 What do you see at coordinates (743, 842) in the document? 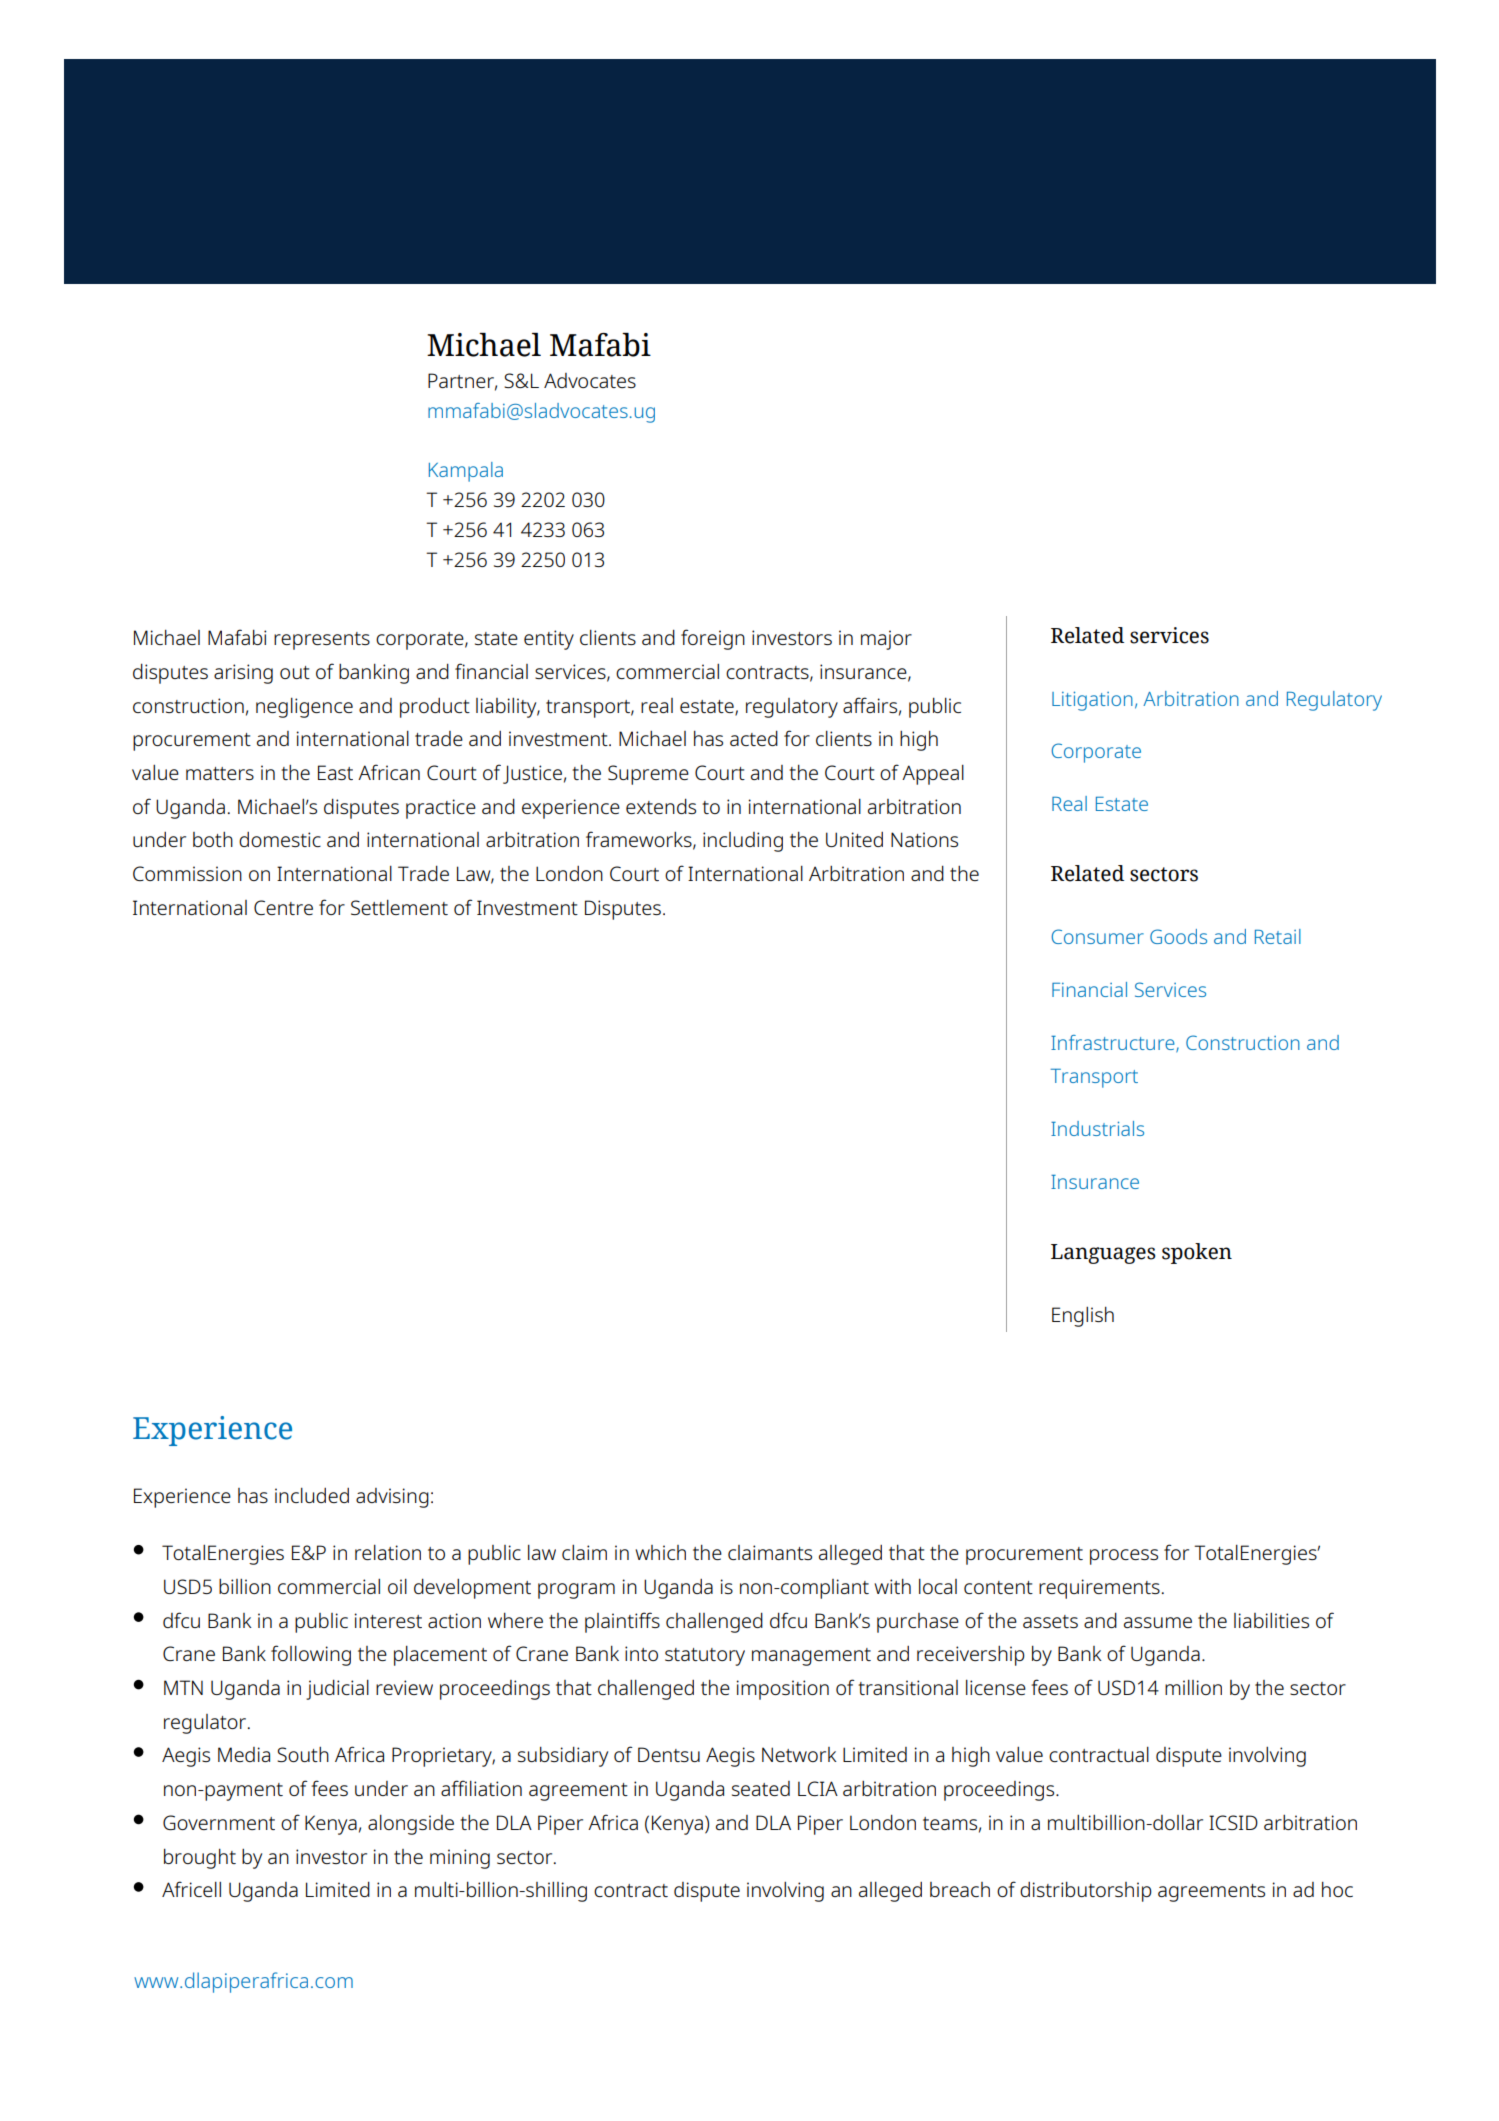
I see `including` at bounding box center [743, 842].
